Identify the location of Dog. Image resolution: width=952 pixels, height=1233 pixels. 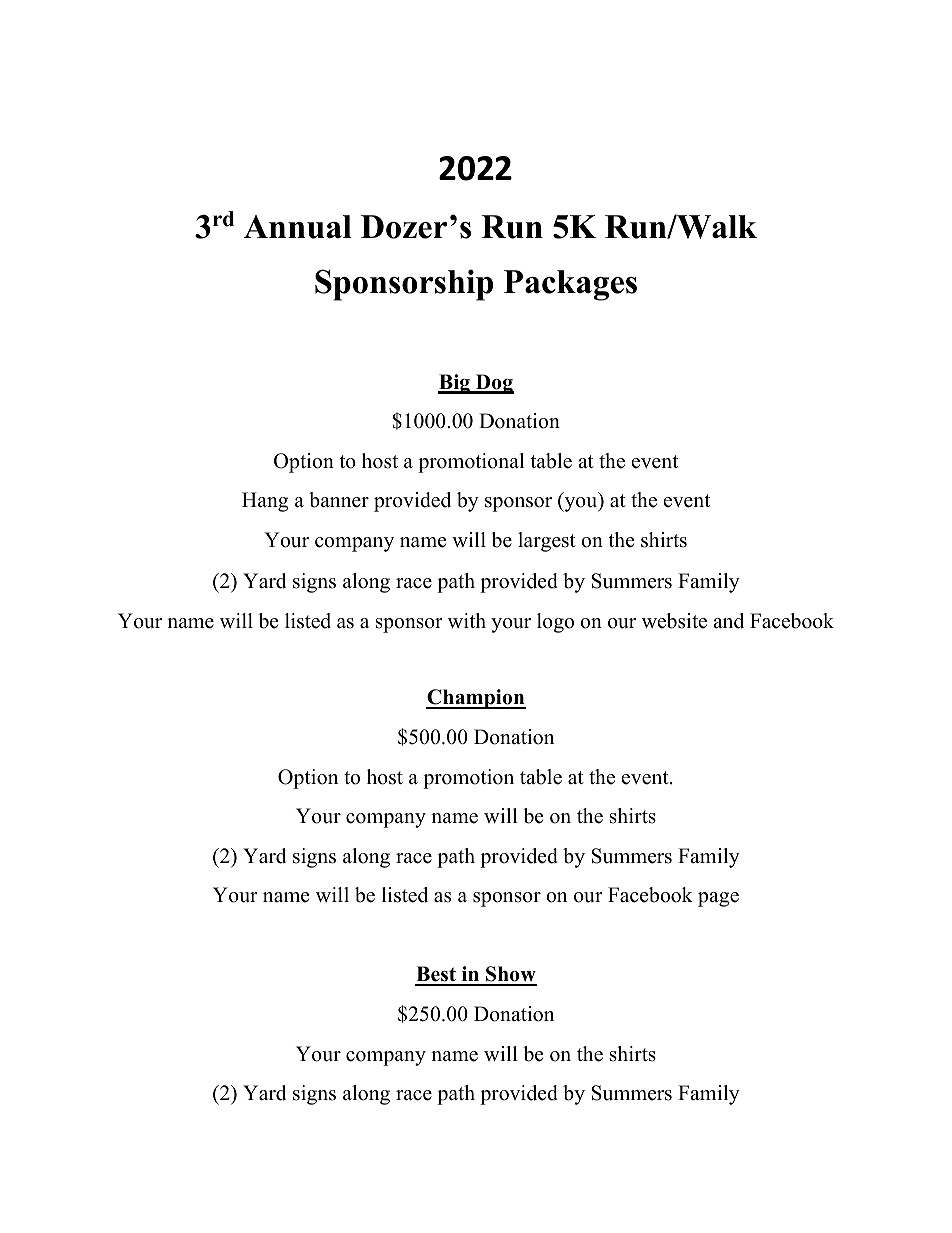
(494, 384).
